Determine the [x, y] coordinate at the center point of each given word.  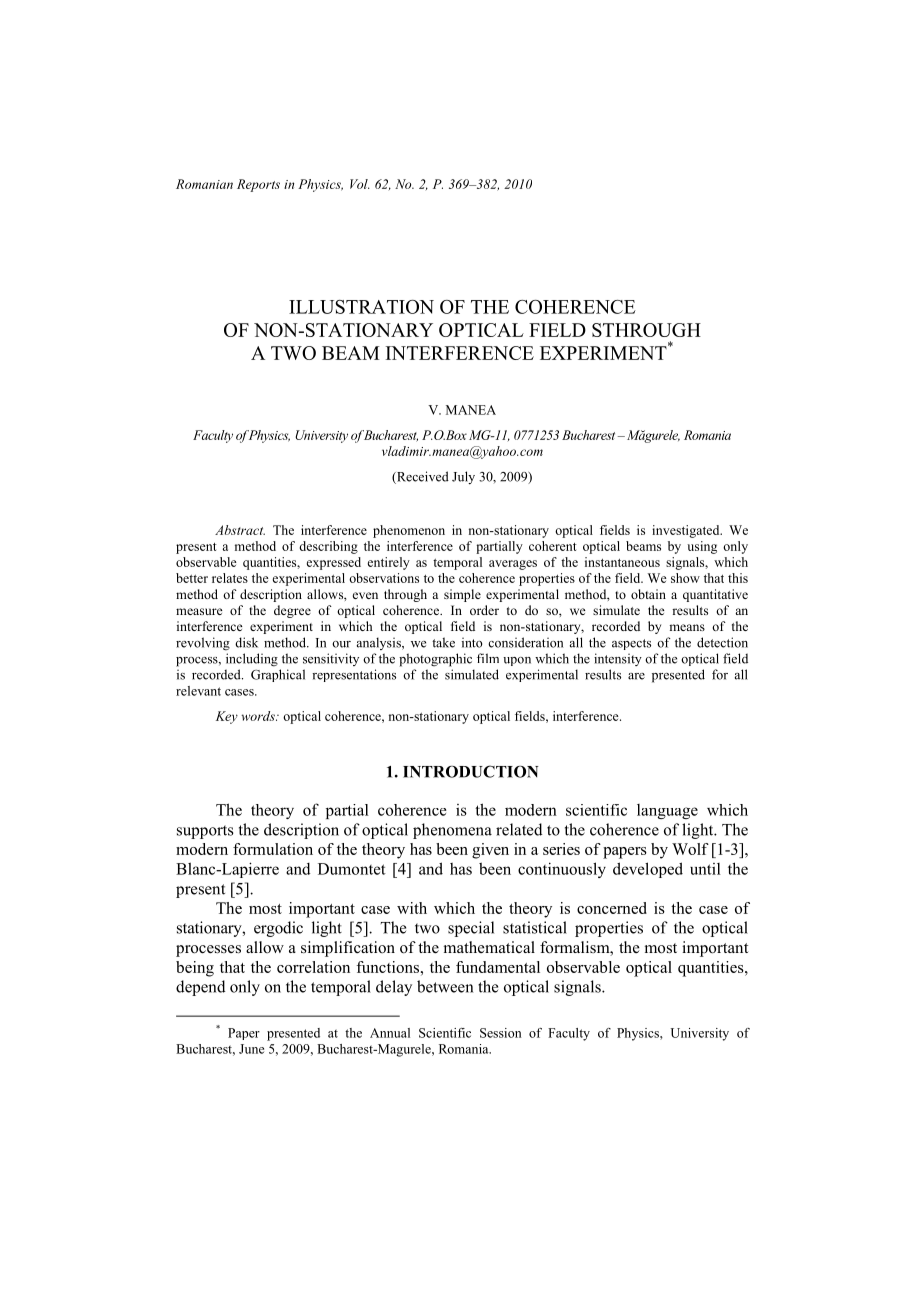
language [667, 811]
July [463, 477]
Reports [258, 185]
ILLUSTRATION [361, 307]
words [259, 716]
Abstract [240, 530]
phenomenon [409, 531]
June [251, 1049]
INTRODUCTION [471, 771]
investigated [687, 531]
